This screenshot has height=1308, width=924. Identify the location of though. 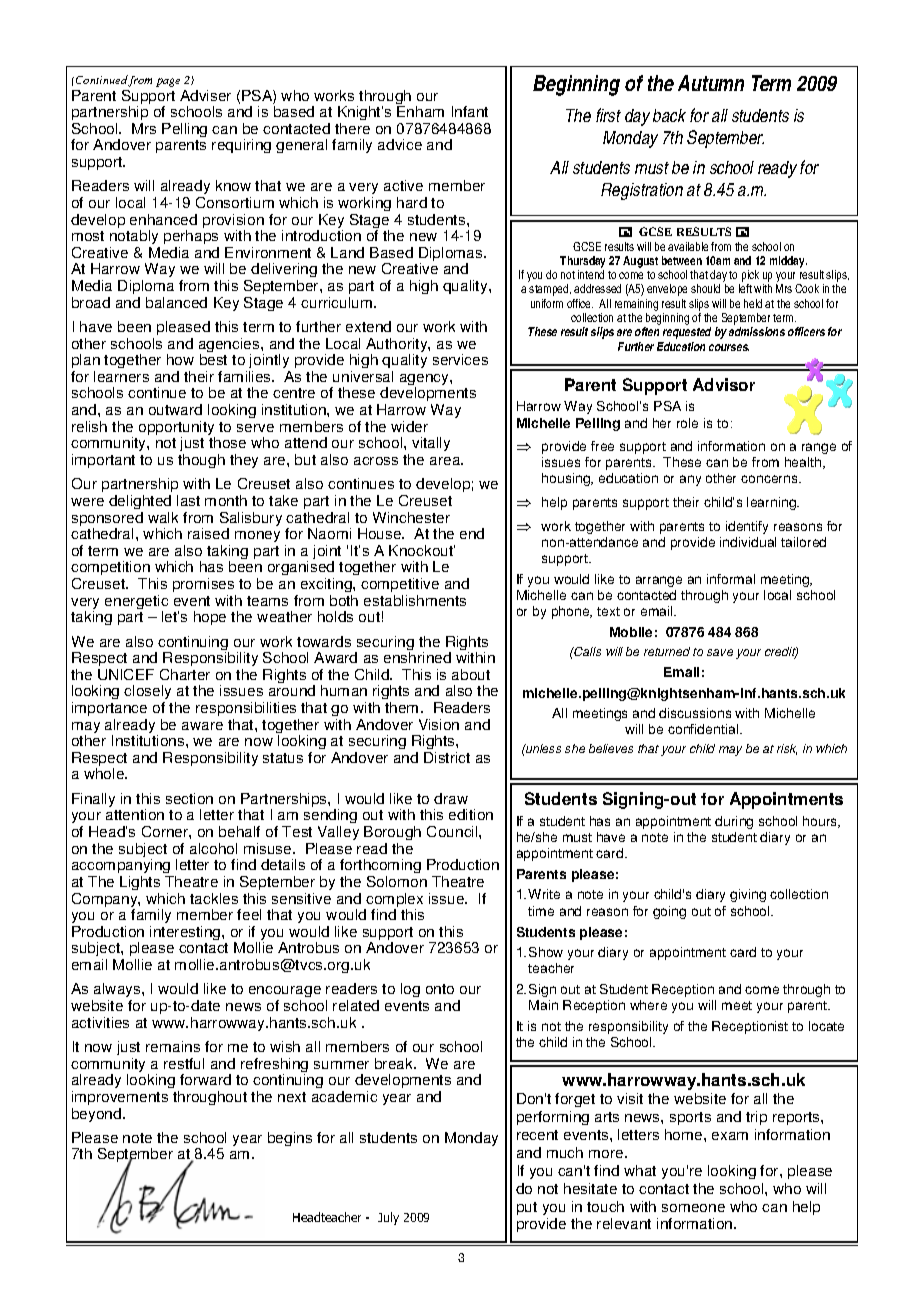
(201, 461).
